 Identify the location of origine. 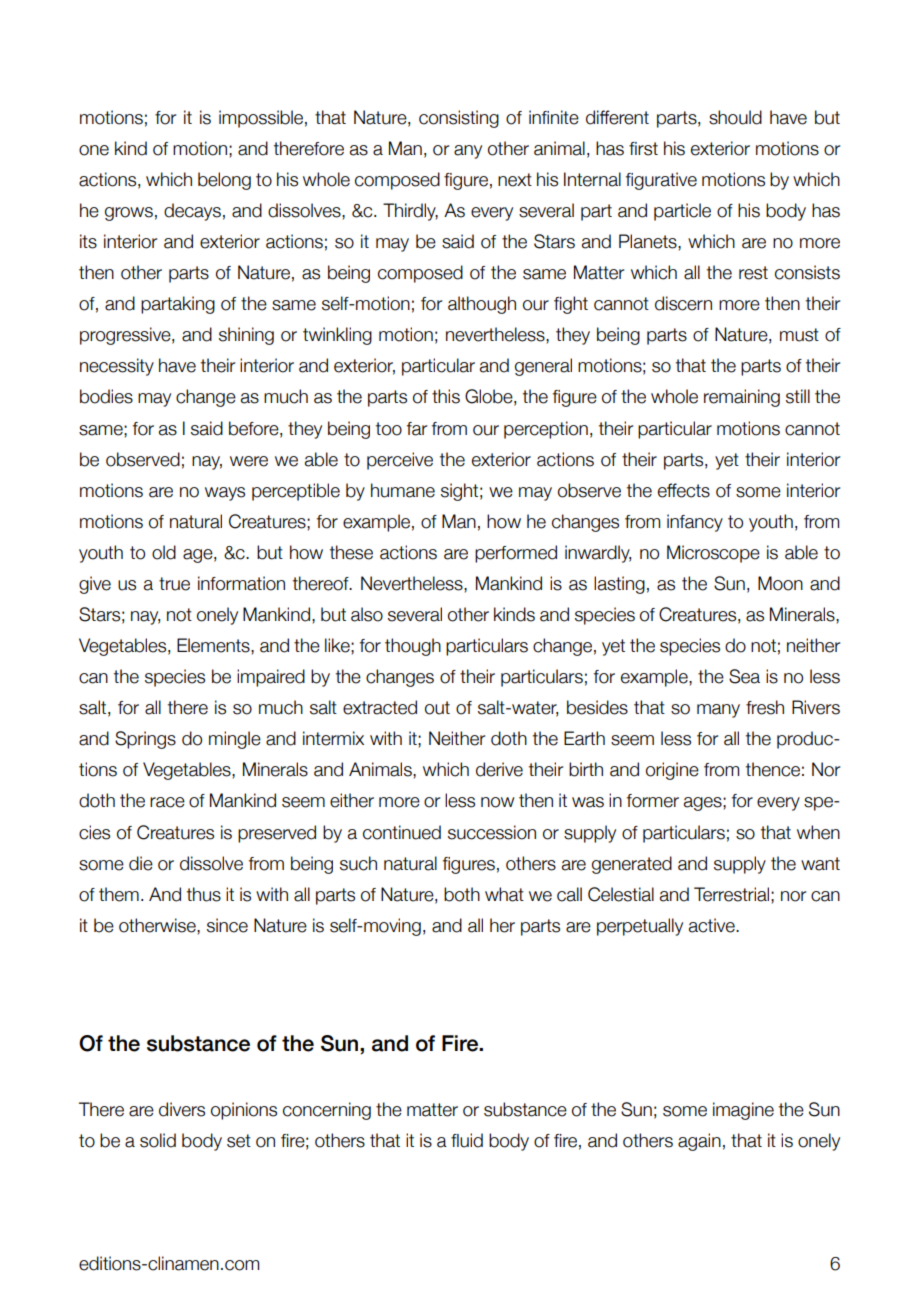
(672, 771).
